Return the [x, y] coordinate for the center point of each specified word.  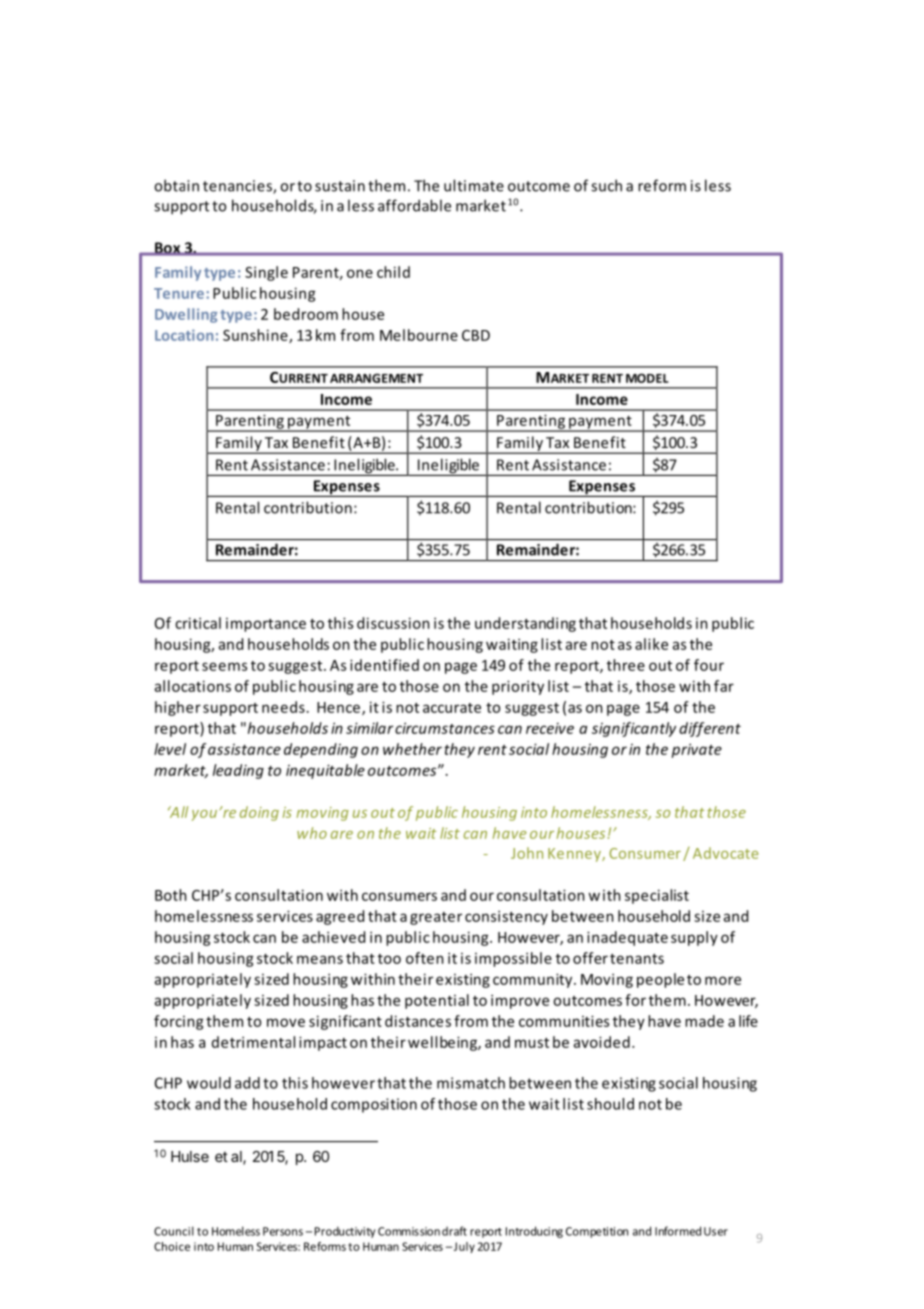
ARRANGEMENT [376, 378]
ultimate [474, 185]
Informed [678, 1231]
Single [266, 273]
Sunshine [256, 336]
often [425, 958]
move [286, 1022]
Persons [283, 1231]
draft [454, 1231]
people [660, 980]
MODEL [647, 378]
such [606, 185]
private [696, 750]
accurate [452, 708]
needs [283, 707]
